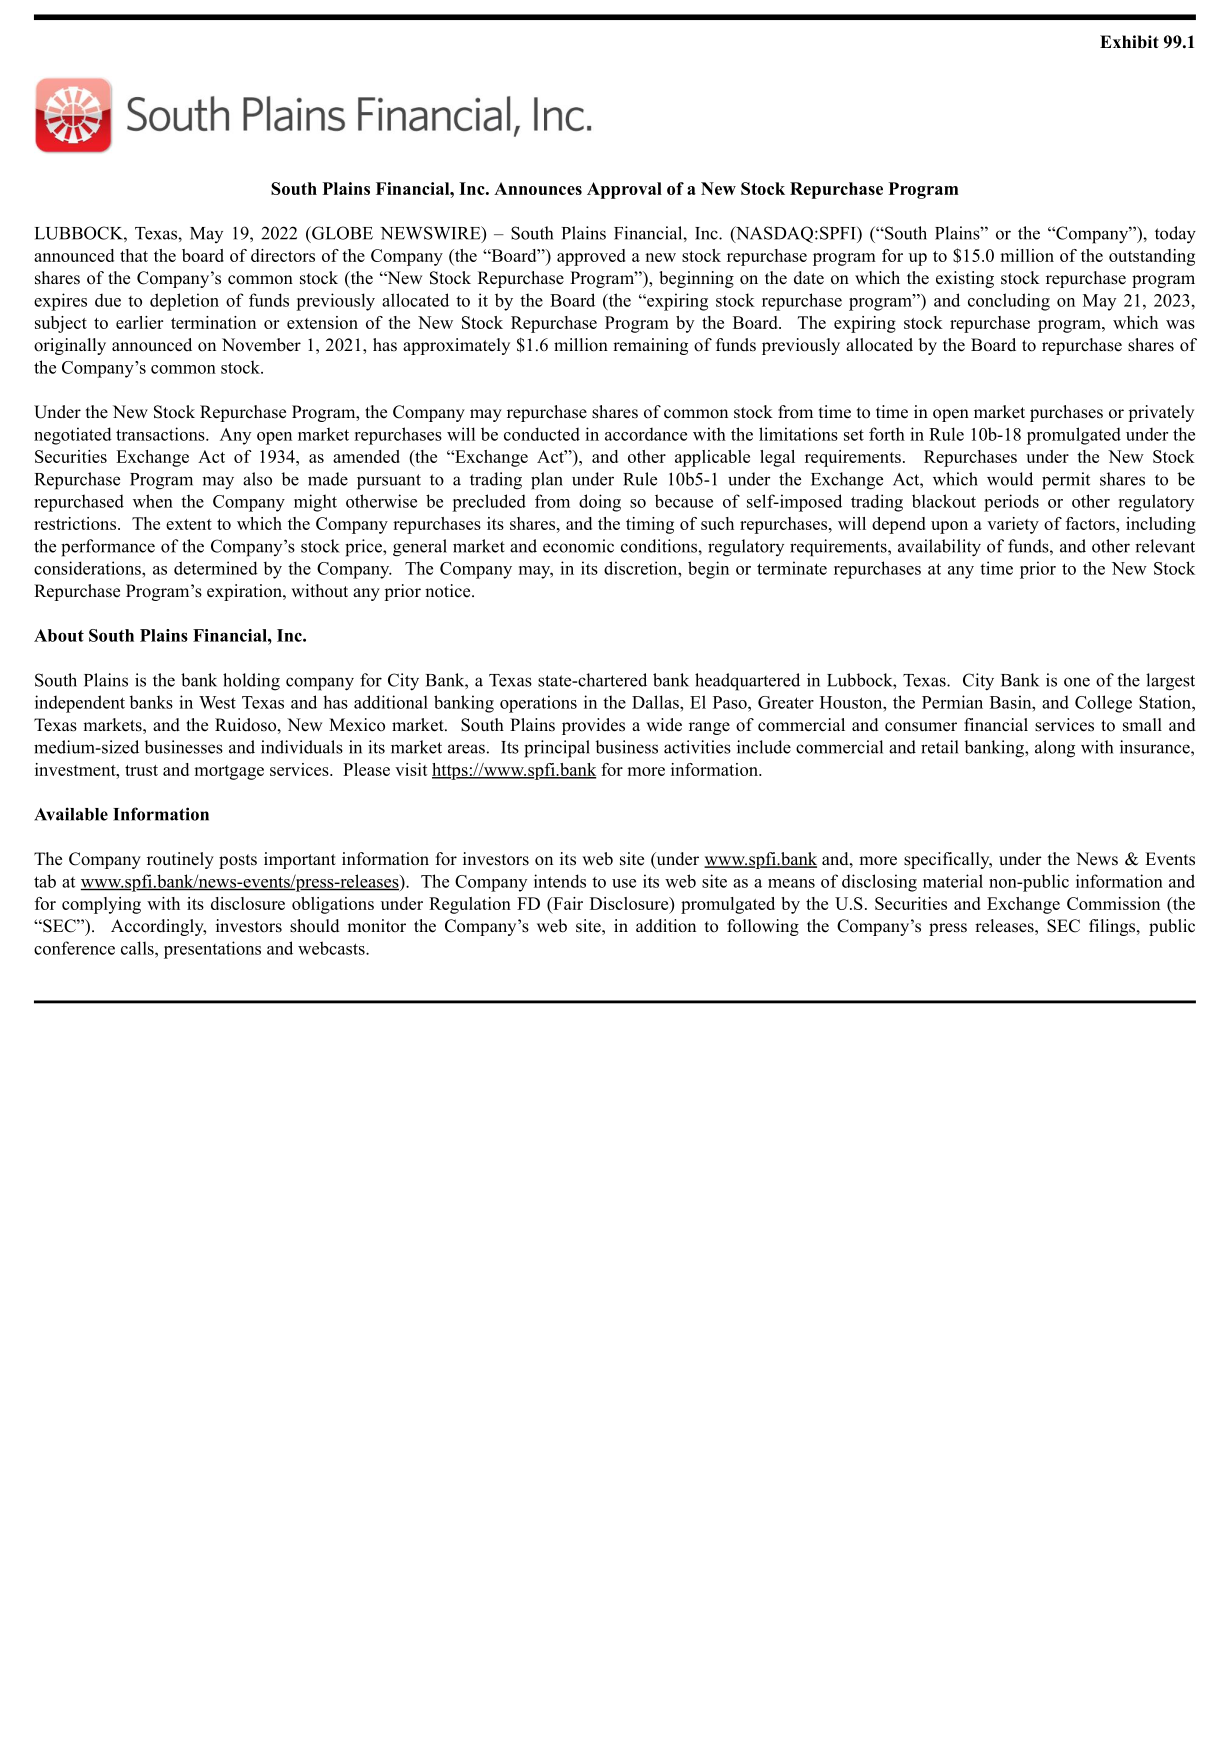 The height and width of the screenshot is (1742, 1231). What do you see at coordinates (1113, 927) in the screenshot?
I see `filings` at bounding box center [1113, 927].
